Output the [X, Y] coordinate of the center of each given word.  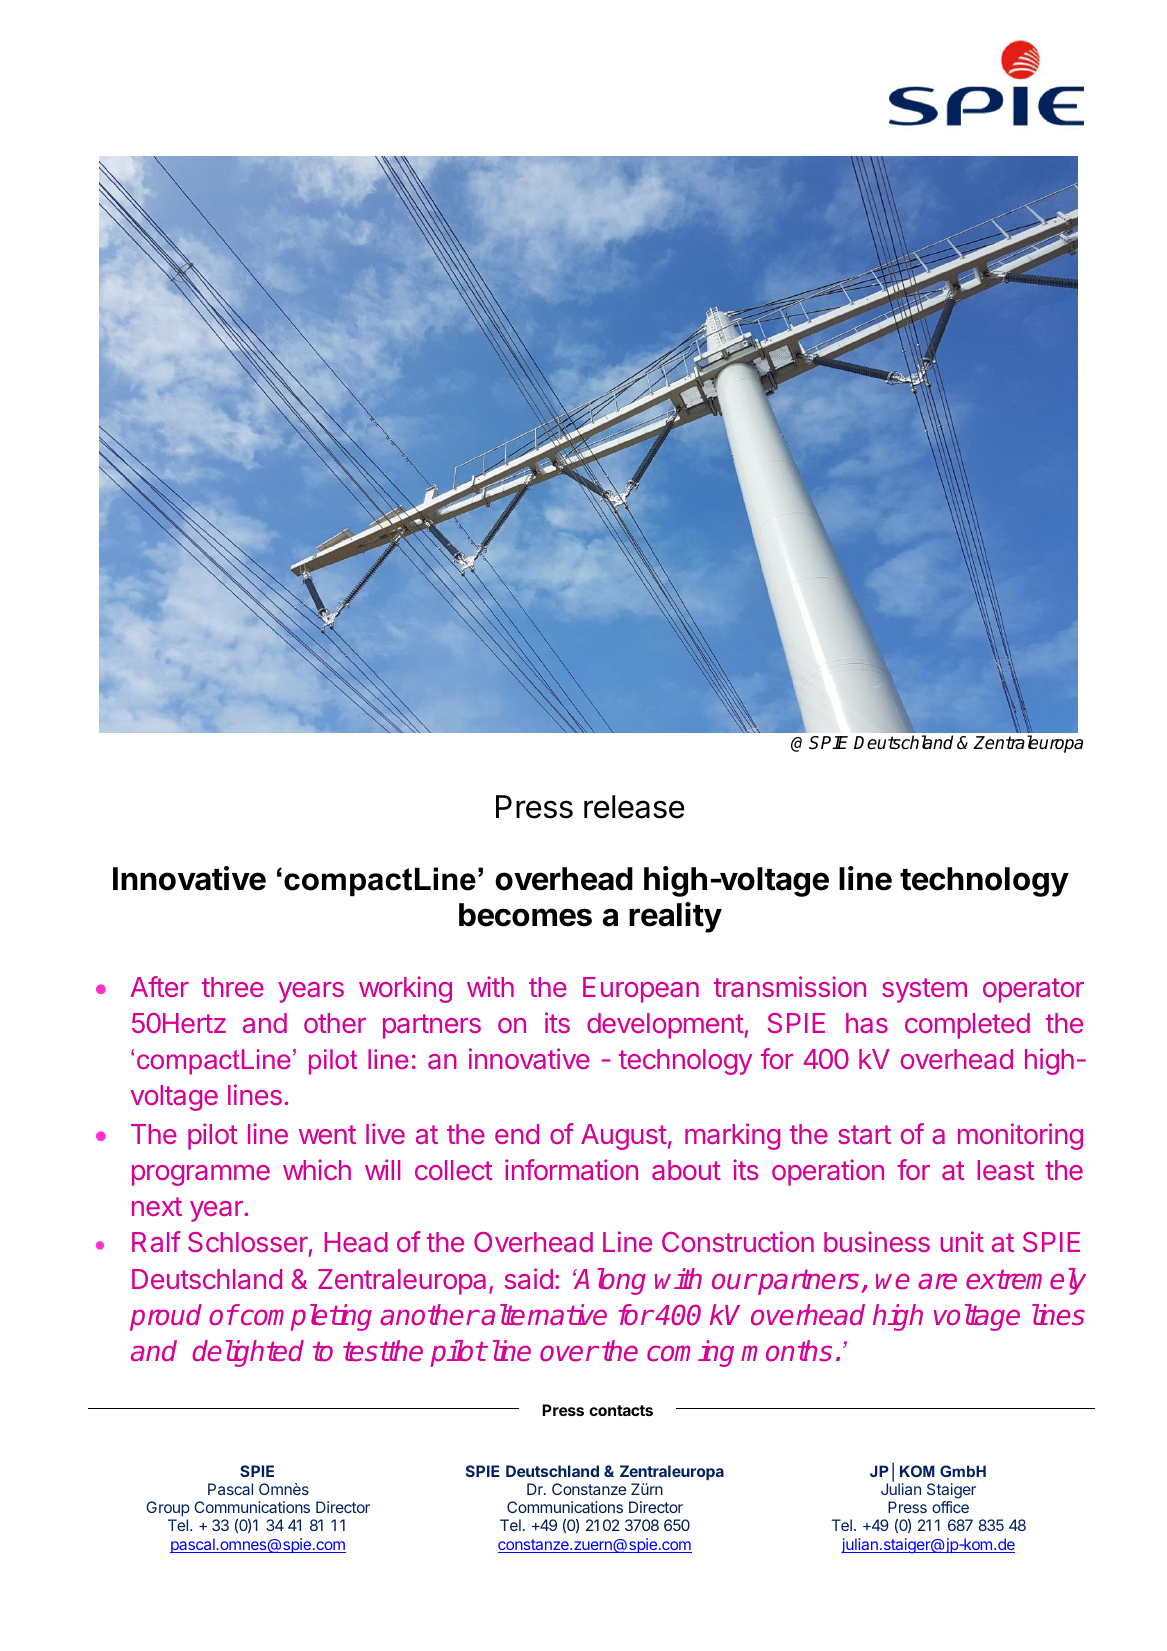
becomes [525, 915]
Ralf [156, 1241]
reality [675, 917]
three [233, 987]
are [937, 1281]
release [634, 807]
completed [967, 1026]
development [666, 1026]
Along [609, 1281]
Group [168, 1508]
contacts [621, 1410]
